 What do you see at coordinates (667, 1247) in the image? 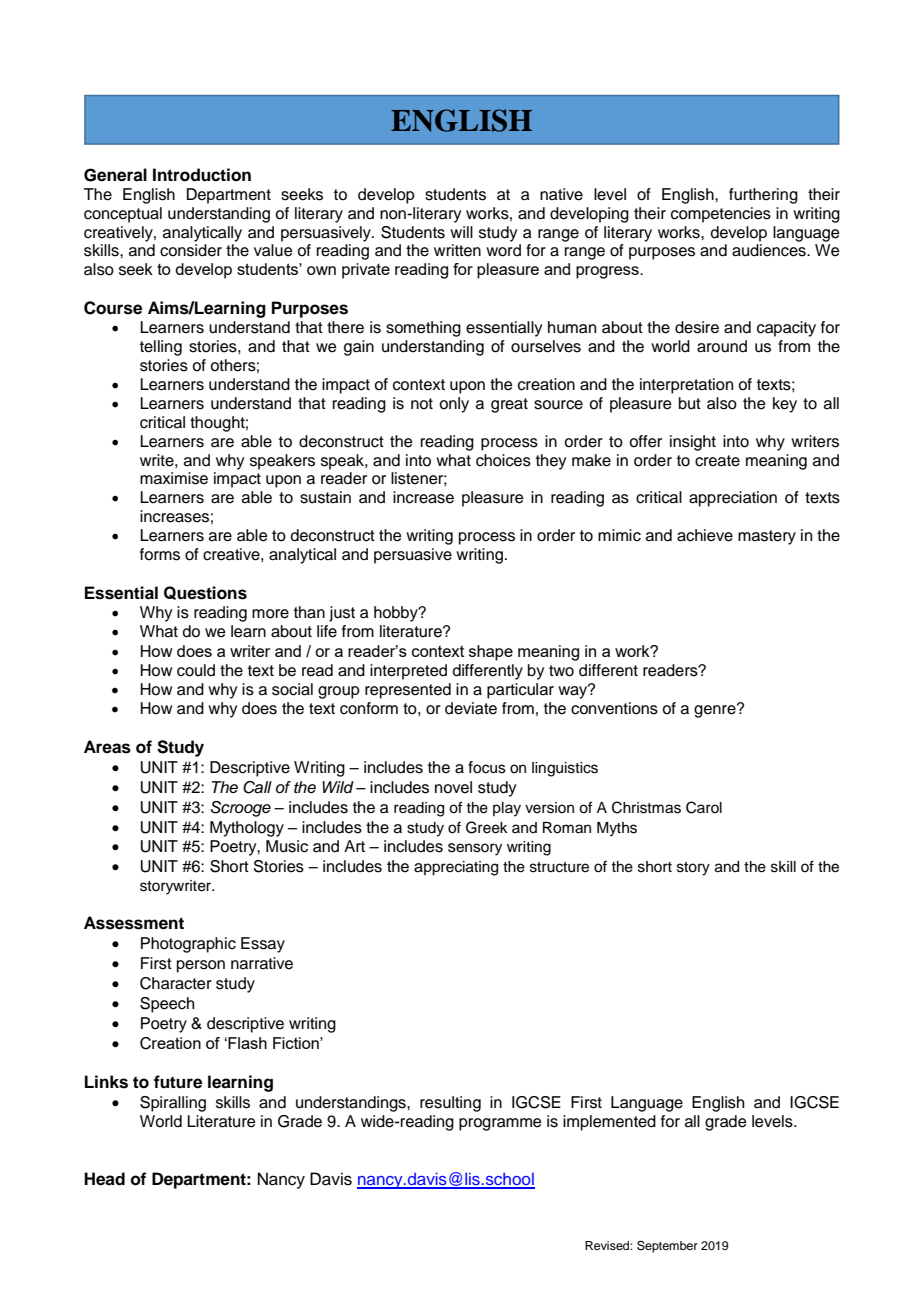
I see `September` at bounding box center [667, 1247].
